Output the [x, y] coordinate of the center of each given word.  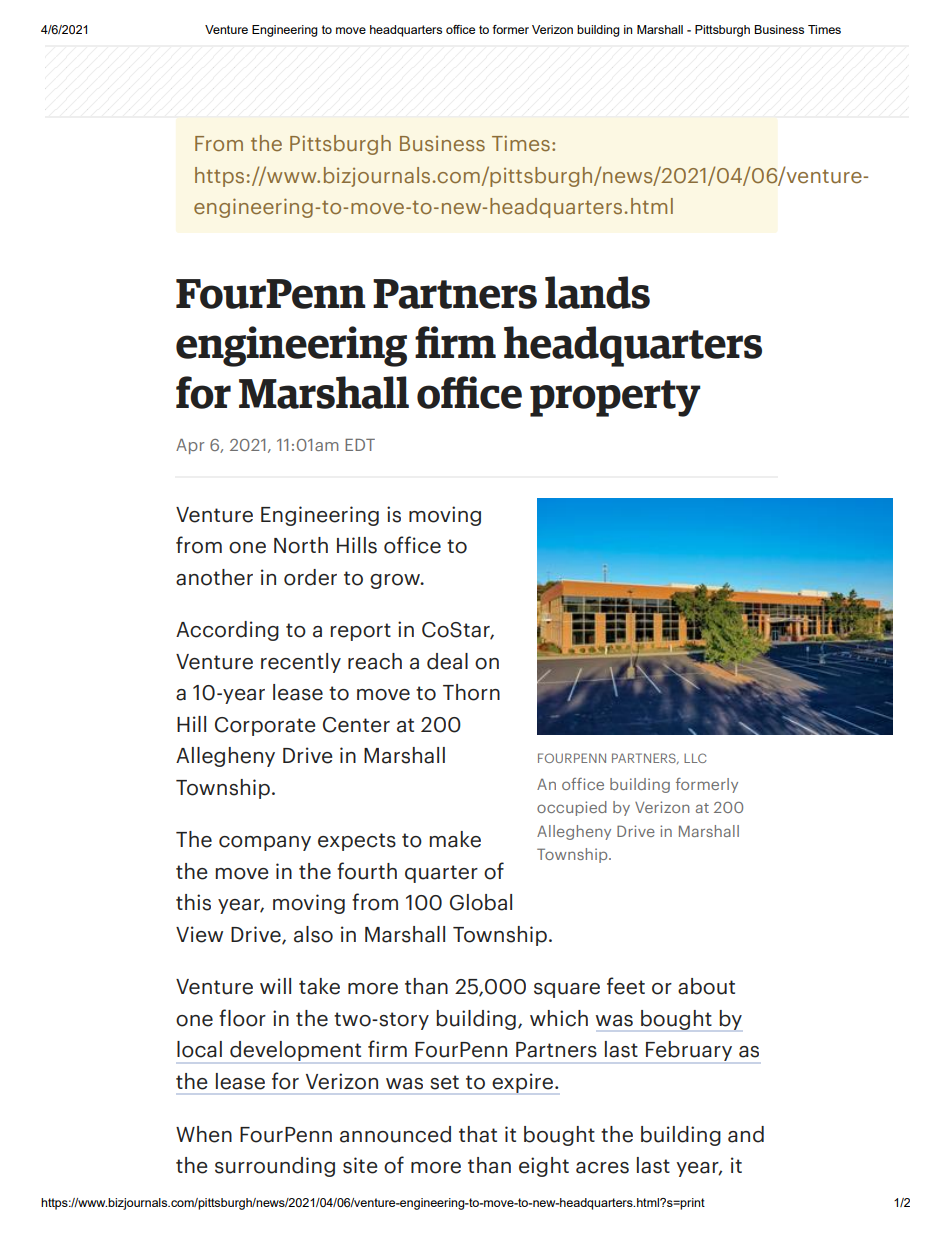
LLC [695, 758]
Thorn [471, 692]
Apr [190, 446]
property [615, 398]
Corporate [265, 726]
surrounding [275, 1167]
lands [597, 292]
